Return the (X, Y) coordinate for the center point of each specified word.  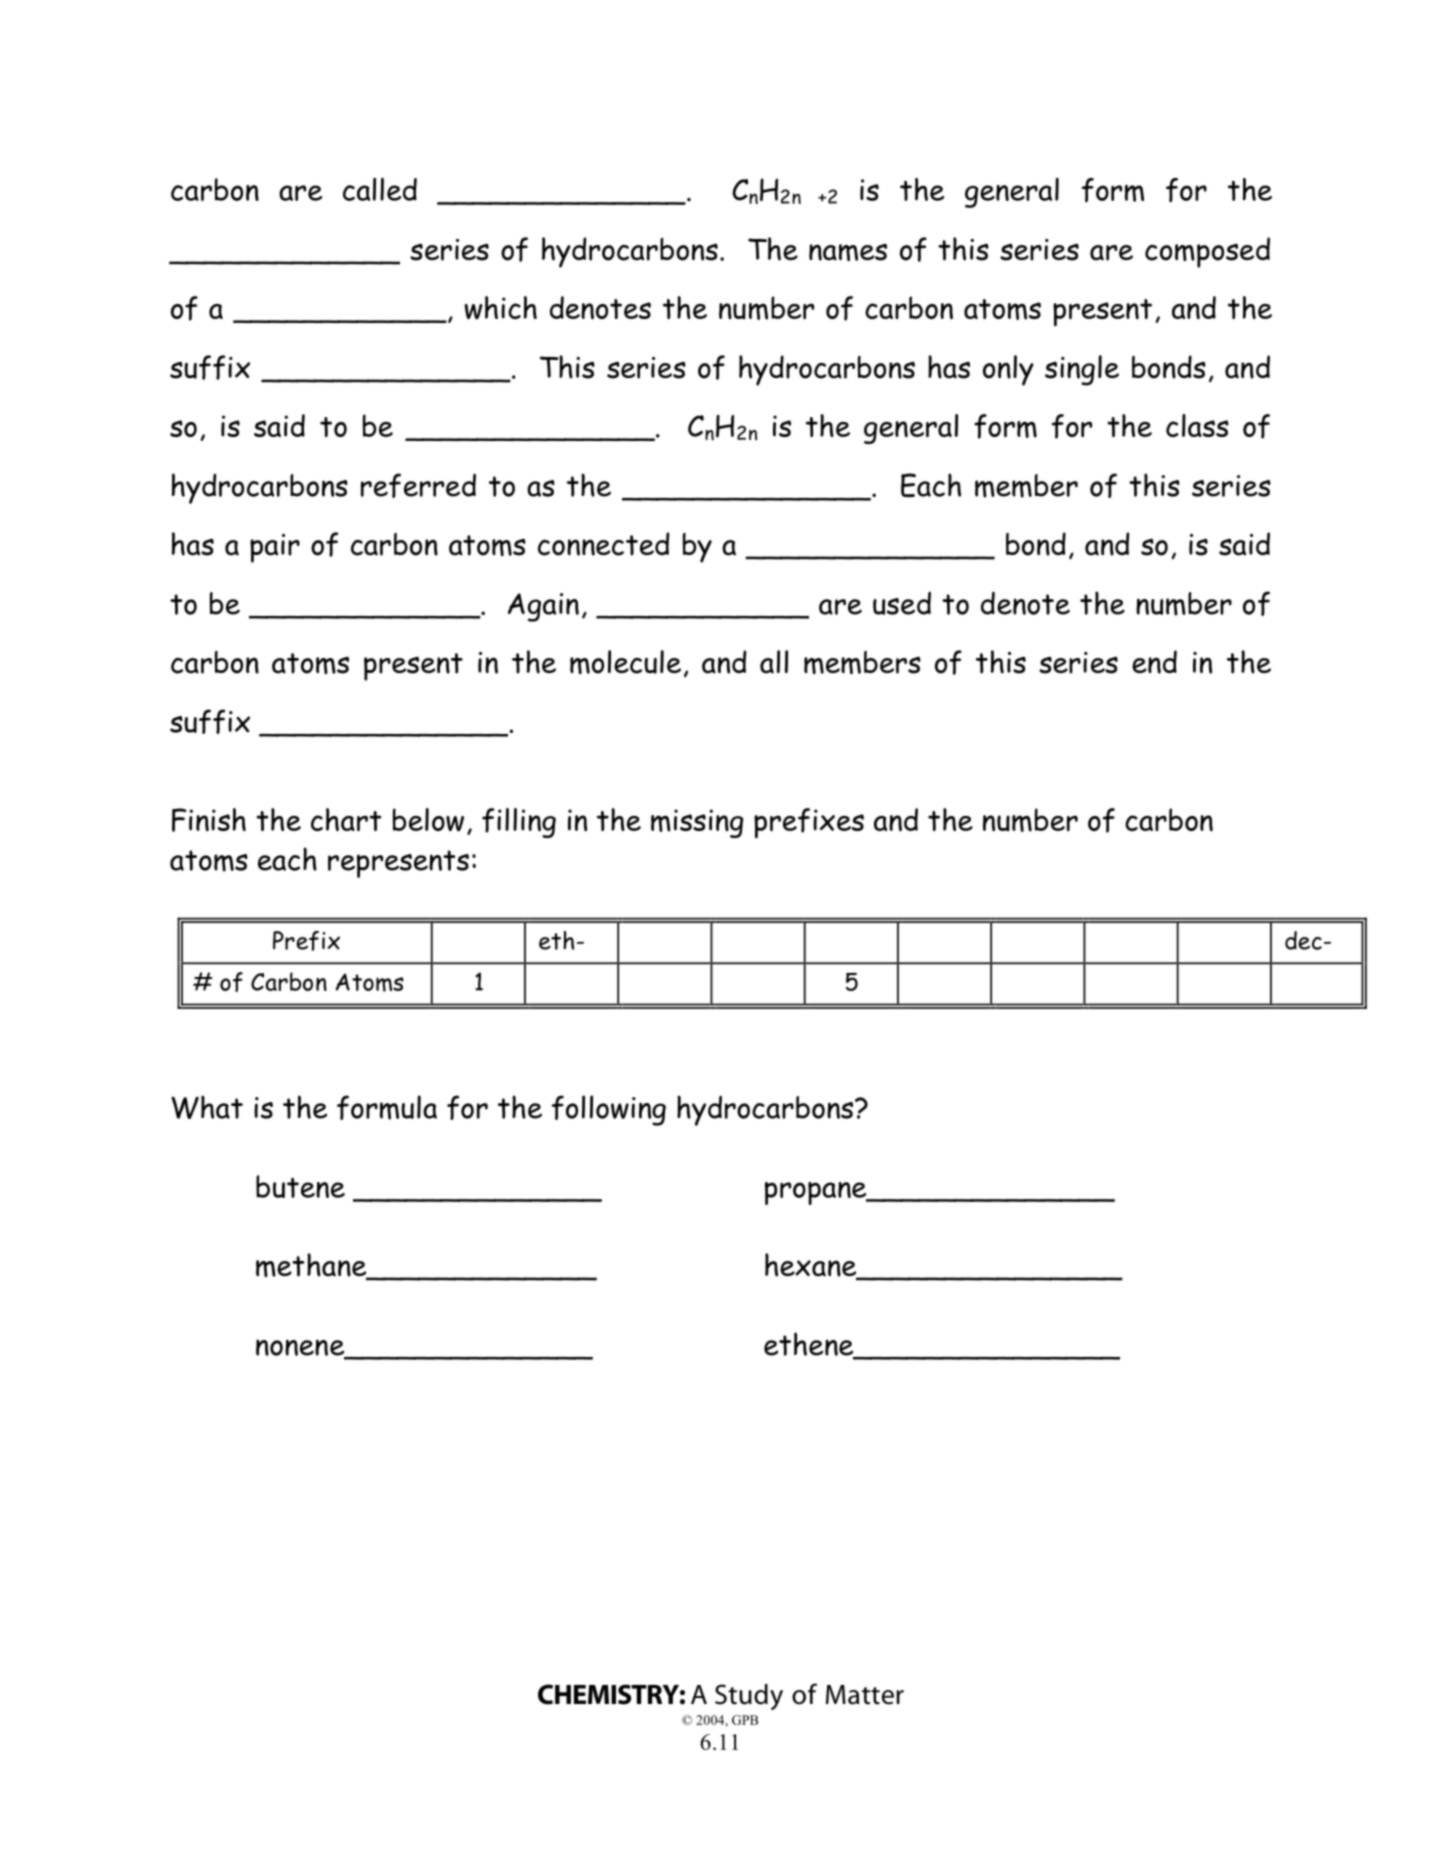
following (609, 1110)
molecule (625, 662)
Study (749, 1697)
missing (697, 823)
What (207, 1107)
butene (300, 1186)
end (1154, 662)
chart (346, 819)
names (848, 252)
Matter (865, 1695)
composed (1207, 252)
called (380, 189)
